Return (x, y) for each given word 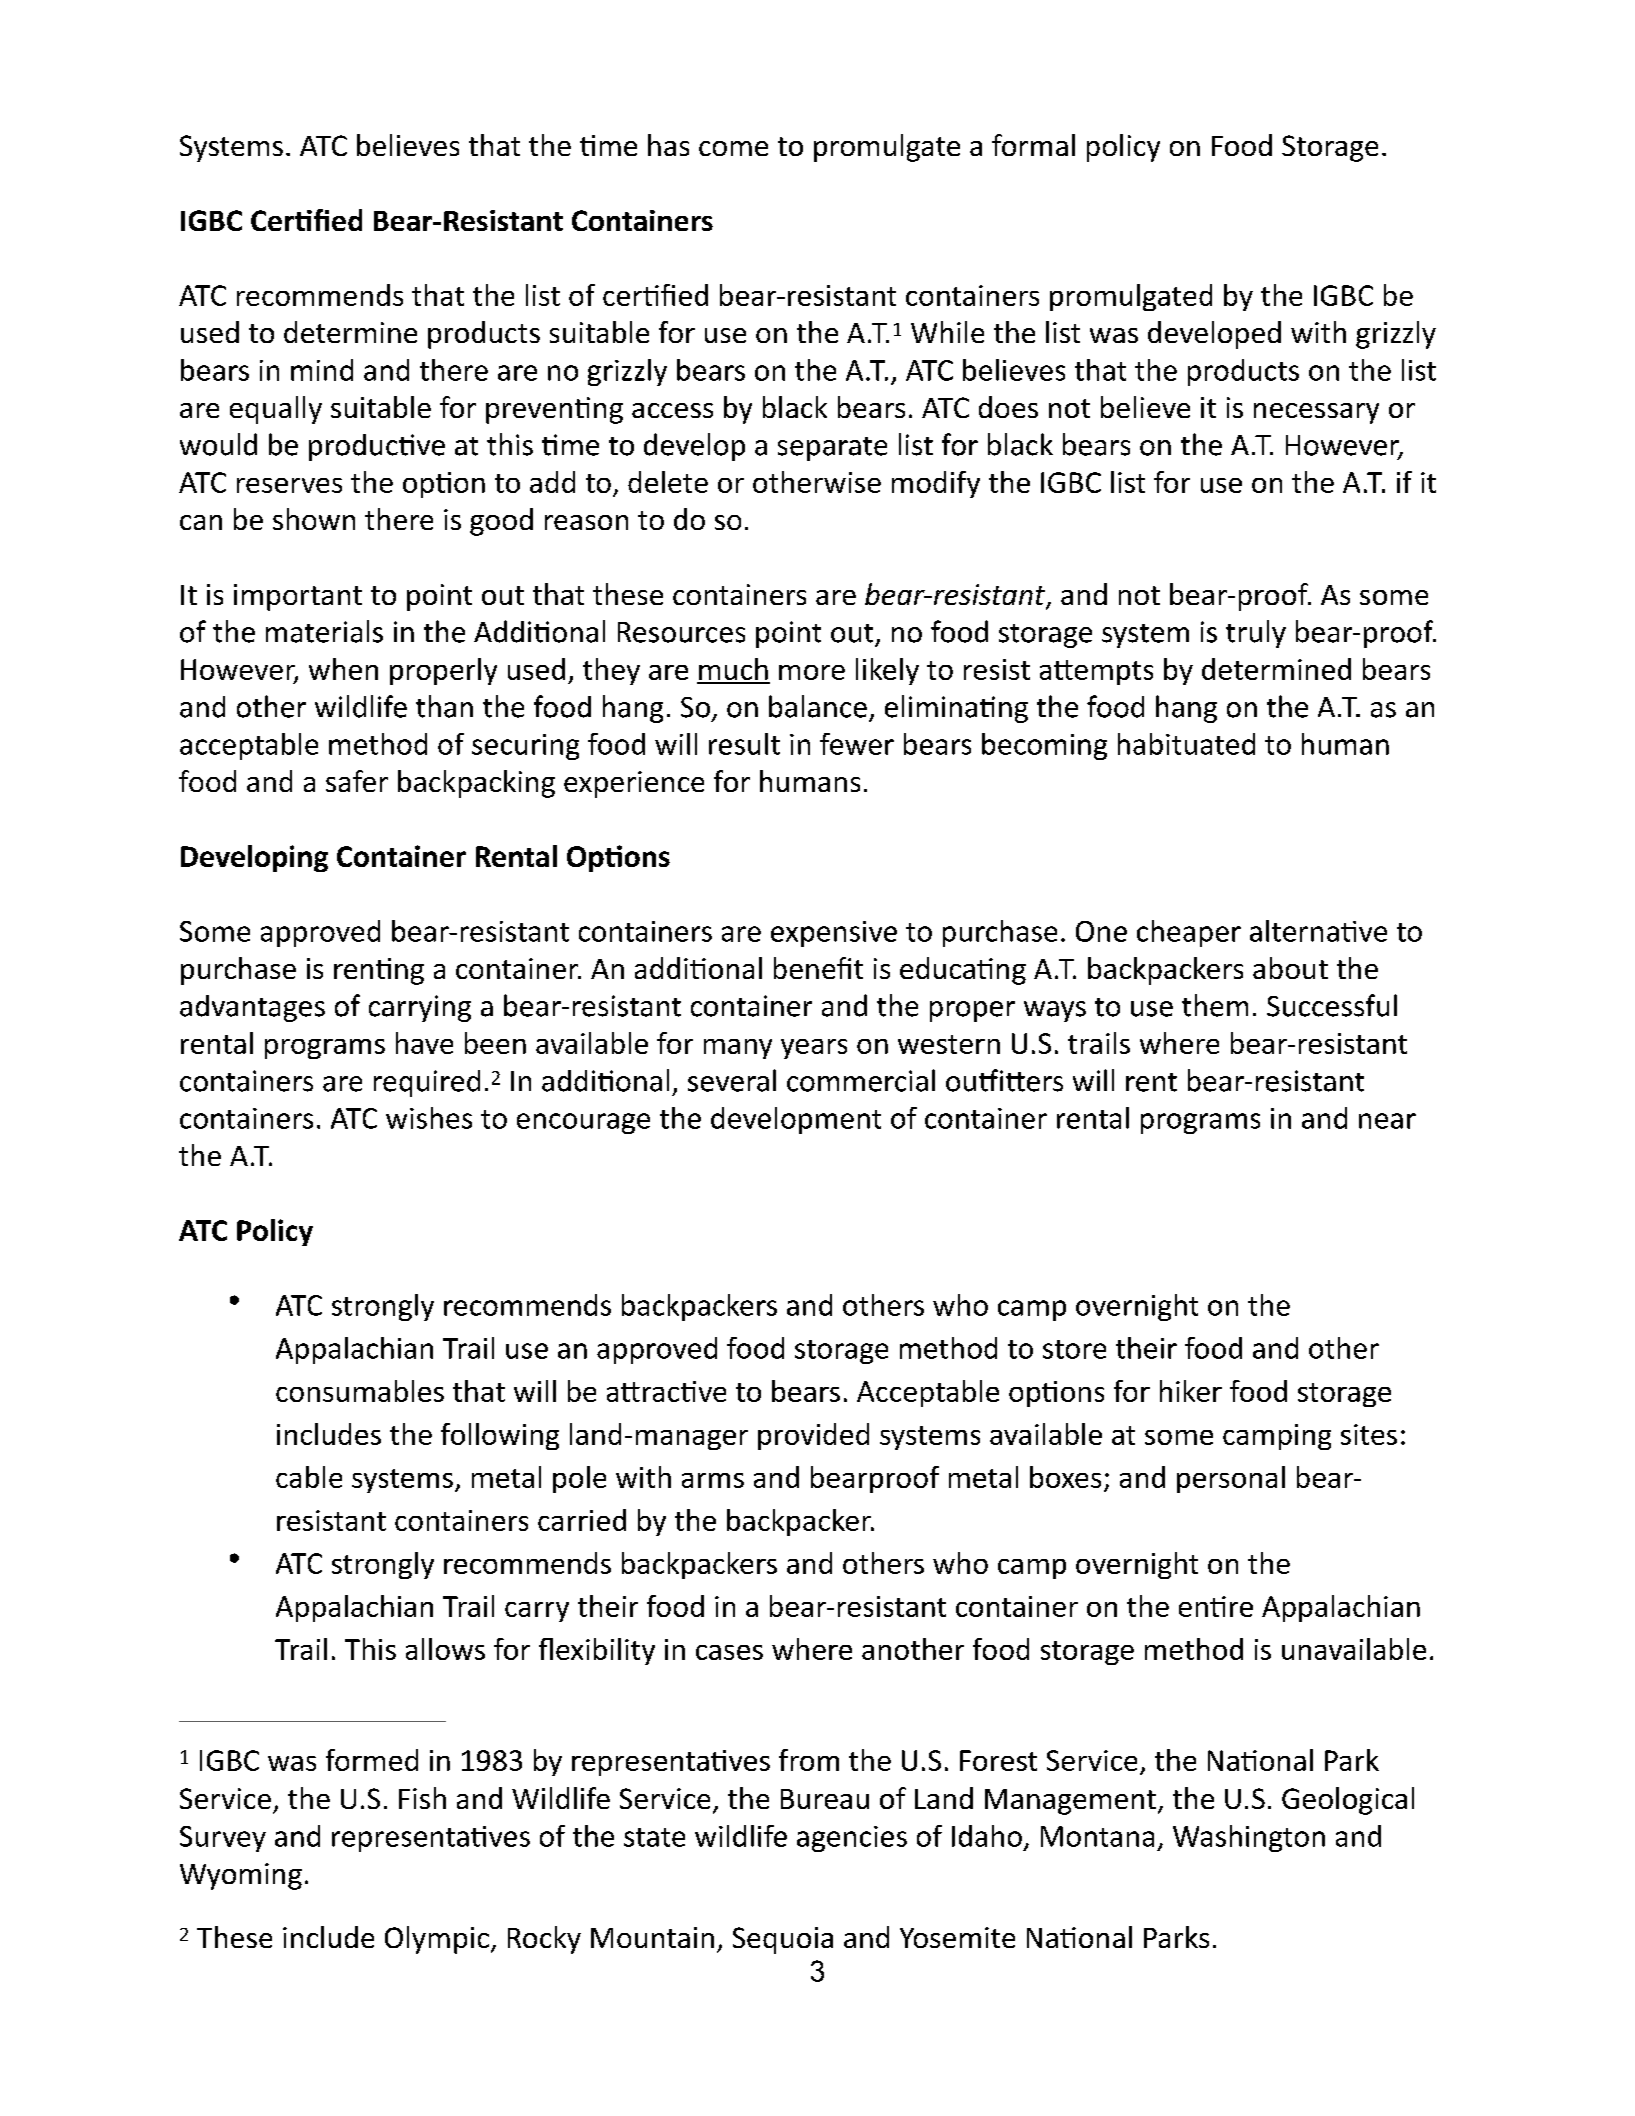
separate (832, 449)
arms (713, 1480)
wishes (429, 1118)
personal (1231, 1479)
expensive (834, 934)
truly (1256, 634)
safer (357, 781)
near (1387, 1121)
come (733, 148)
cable (309, 1477)
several (732, 1080)
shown (314, 519)
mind (322, 370)
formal (1033, 145)
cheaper (1189, 933)
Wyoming (241, 1876)
